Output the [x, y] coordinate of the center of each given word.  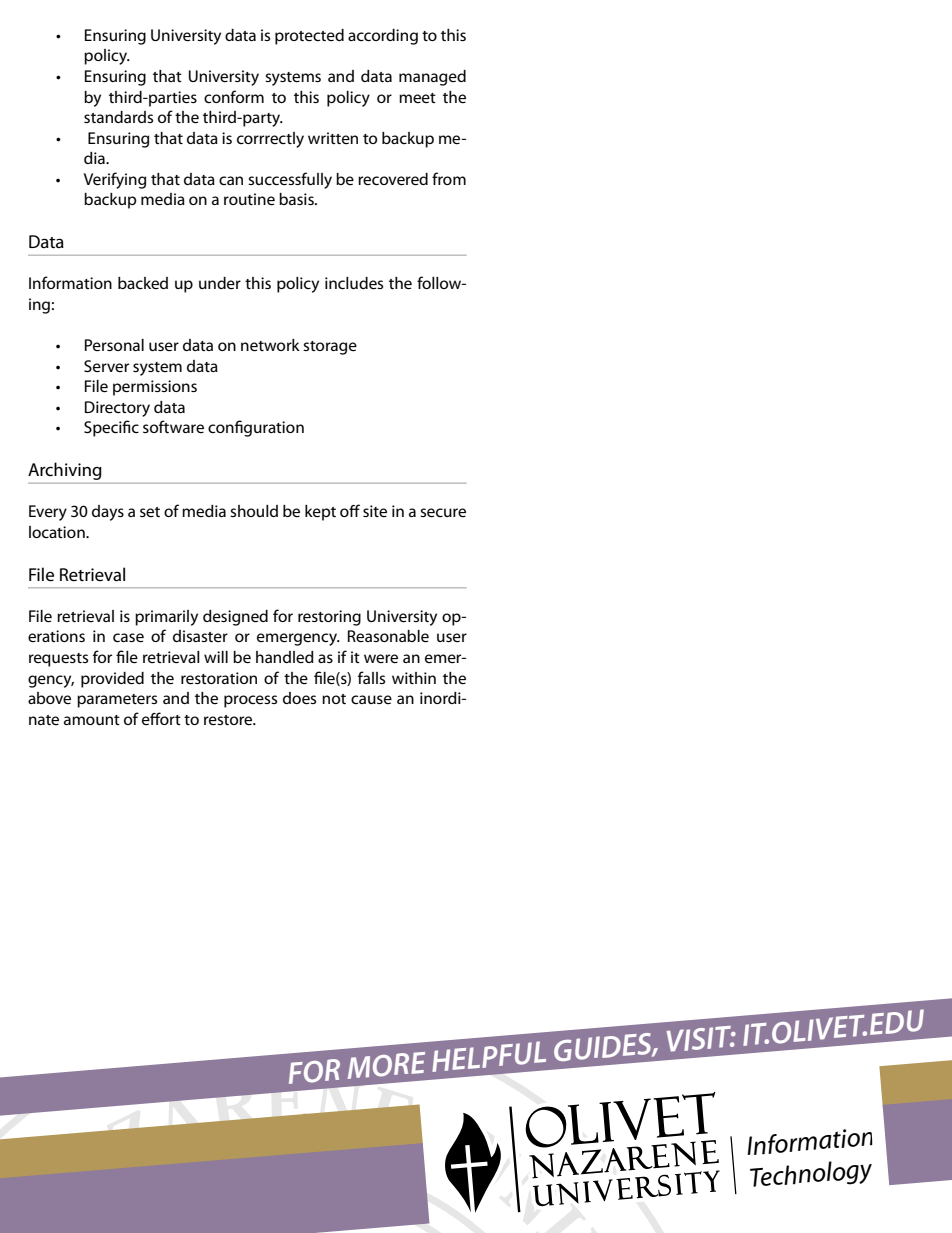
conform [234, 96]
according [383, 37]
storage [330, 348]
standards [118, 117]
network [270, 345]
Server [106, 366]
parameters [117, 701]
